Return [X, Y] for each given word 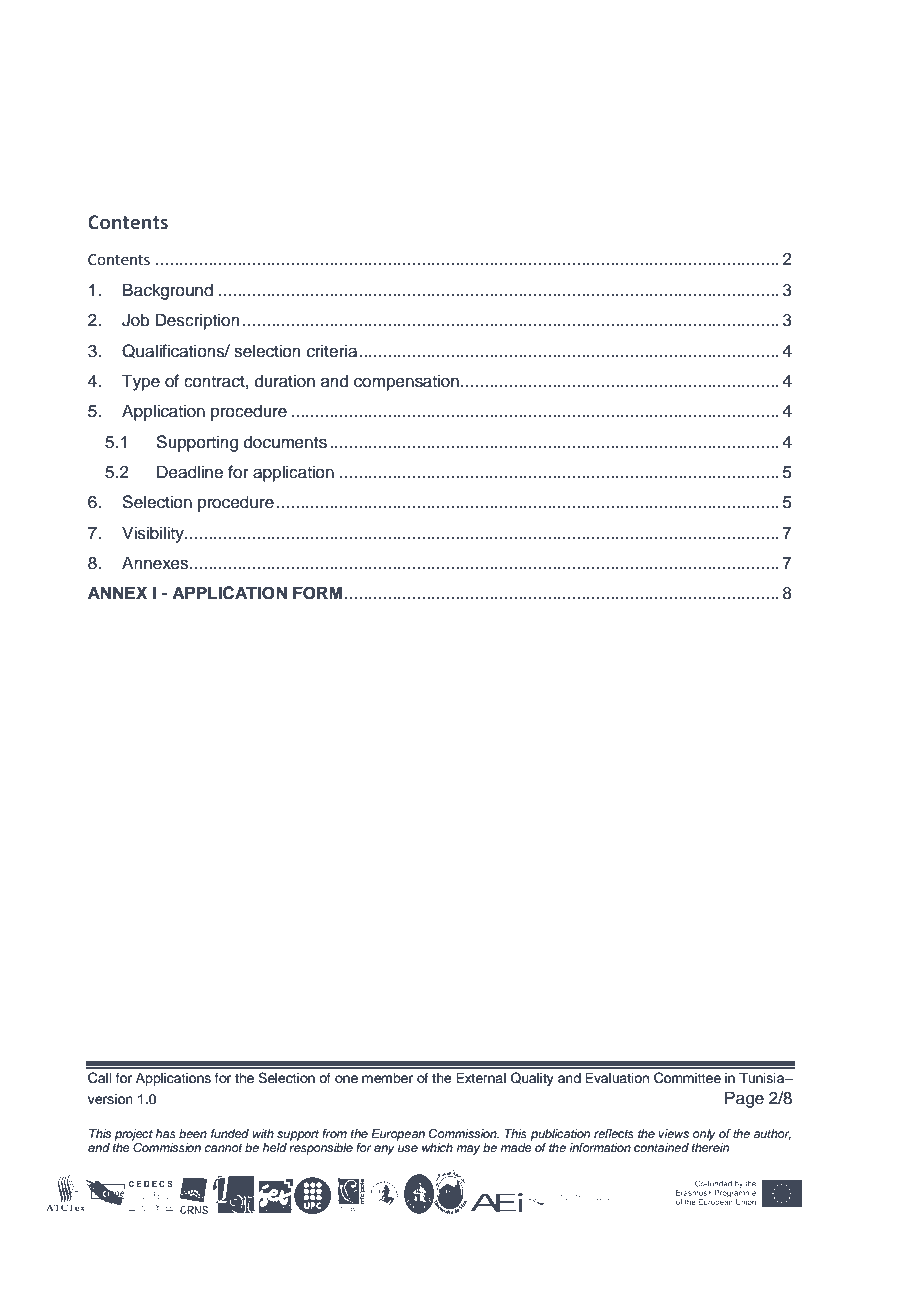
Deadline [190, 472]
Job [136, 320]
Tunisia [763, 1078]
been [193, 1133]
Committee [687, 1078]
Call [100, 1078]
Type [141, 382]
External [481, 1078]
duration [285, 381]
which [437, 1147]
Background [168, 291]
